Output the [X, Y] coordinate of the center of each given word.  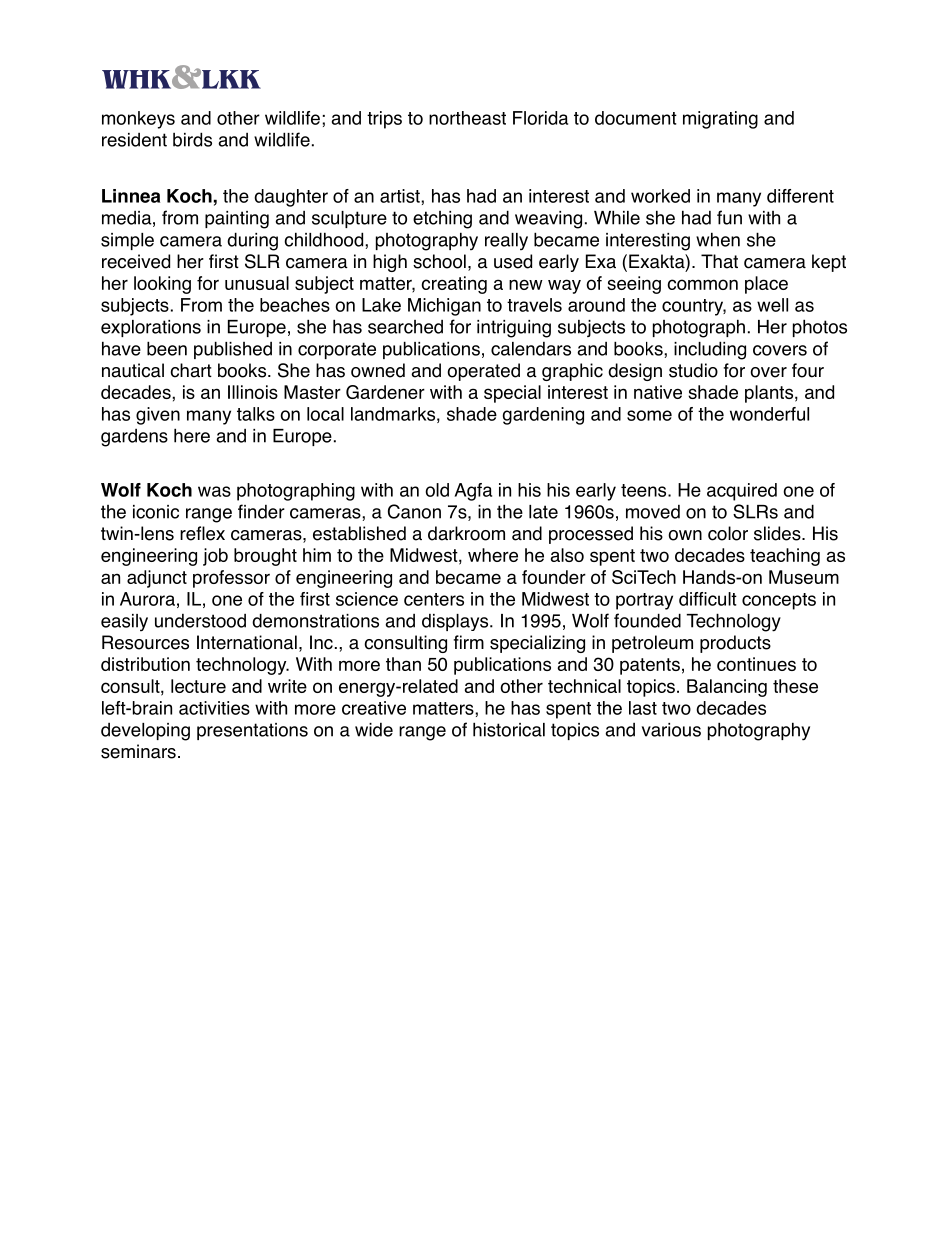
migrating [720, 120]
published [233, 350]
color [728, 533]
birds [192, 139]
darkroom [466, 533]
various [671, 730]
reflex [202, 533]
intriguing [514, 329]
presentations [252, 731]
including [710, 350]
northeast [467, 118]
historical [509, 729]
